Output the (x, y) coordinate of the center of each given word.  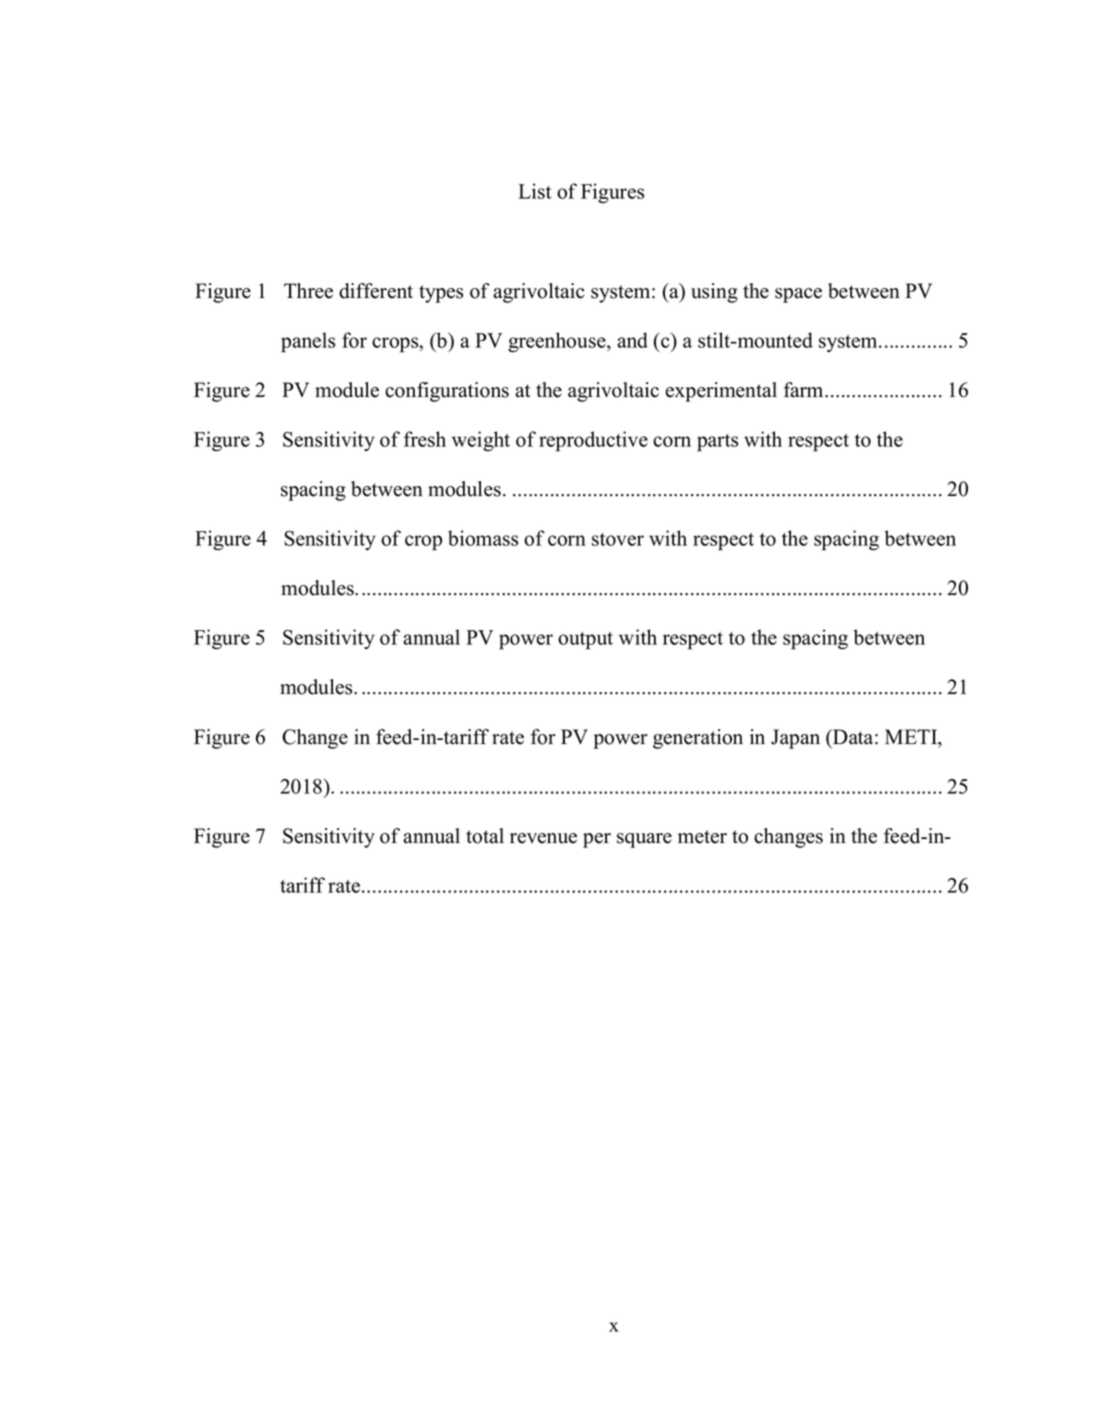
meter (702, 837)
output (585, 641)
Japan (795, 739)
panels (308, 342)
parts (717, 443)
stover (618, 539)
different (376, 291)
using (714, 293)
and (632, 340)
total (485, 836)
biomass (483, 538)
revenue (543, 838)
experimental (721, 392)
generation (698, 739)
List (534, 191)
